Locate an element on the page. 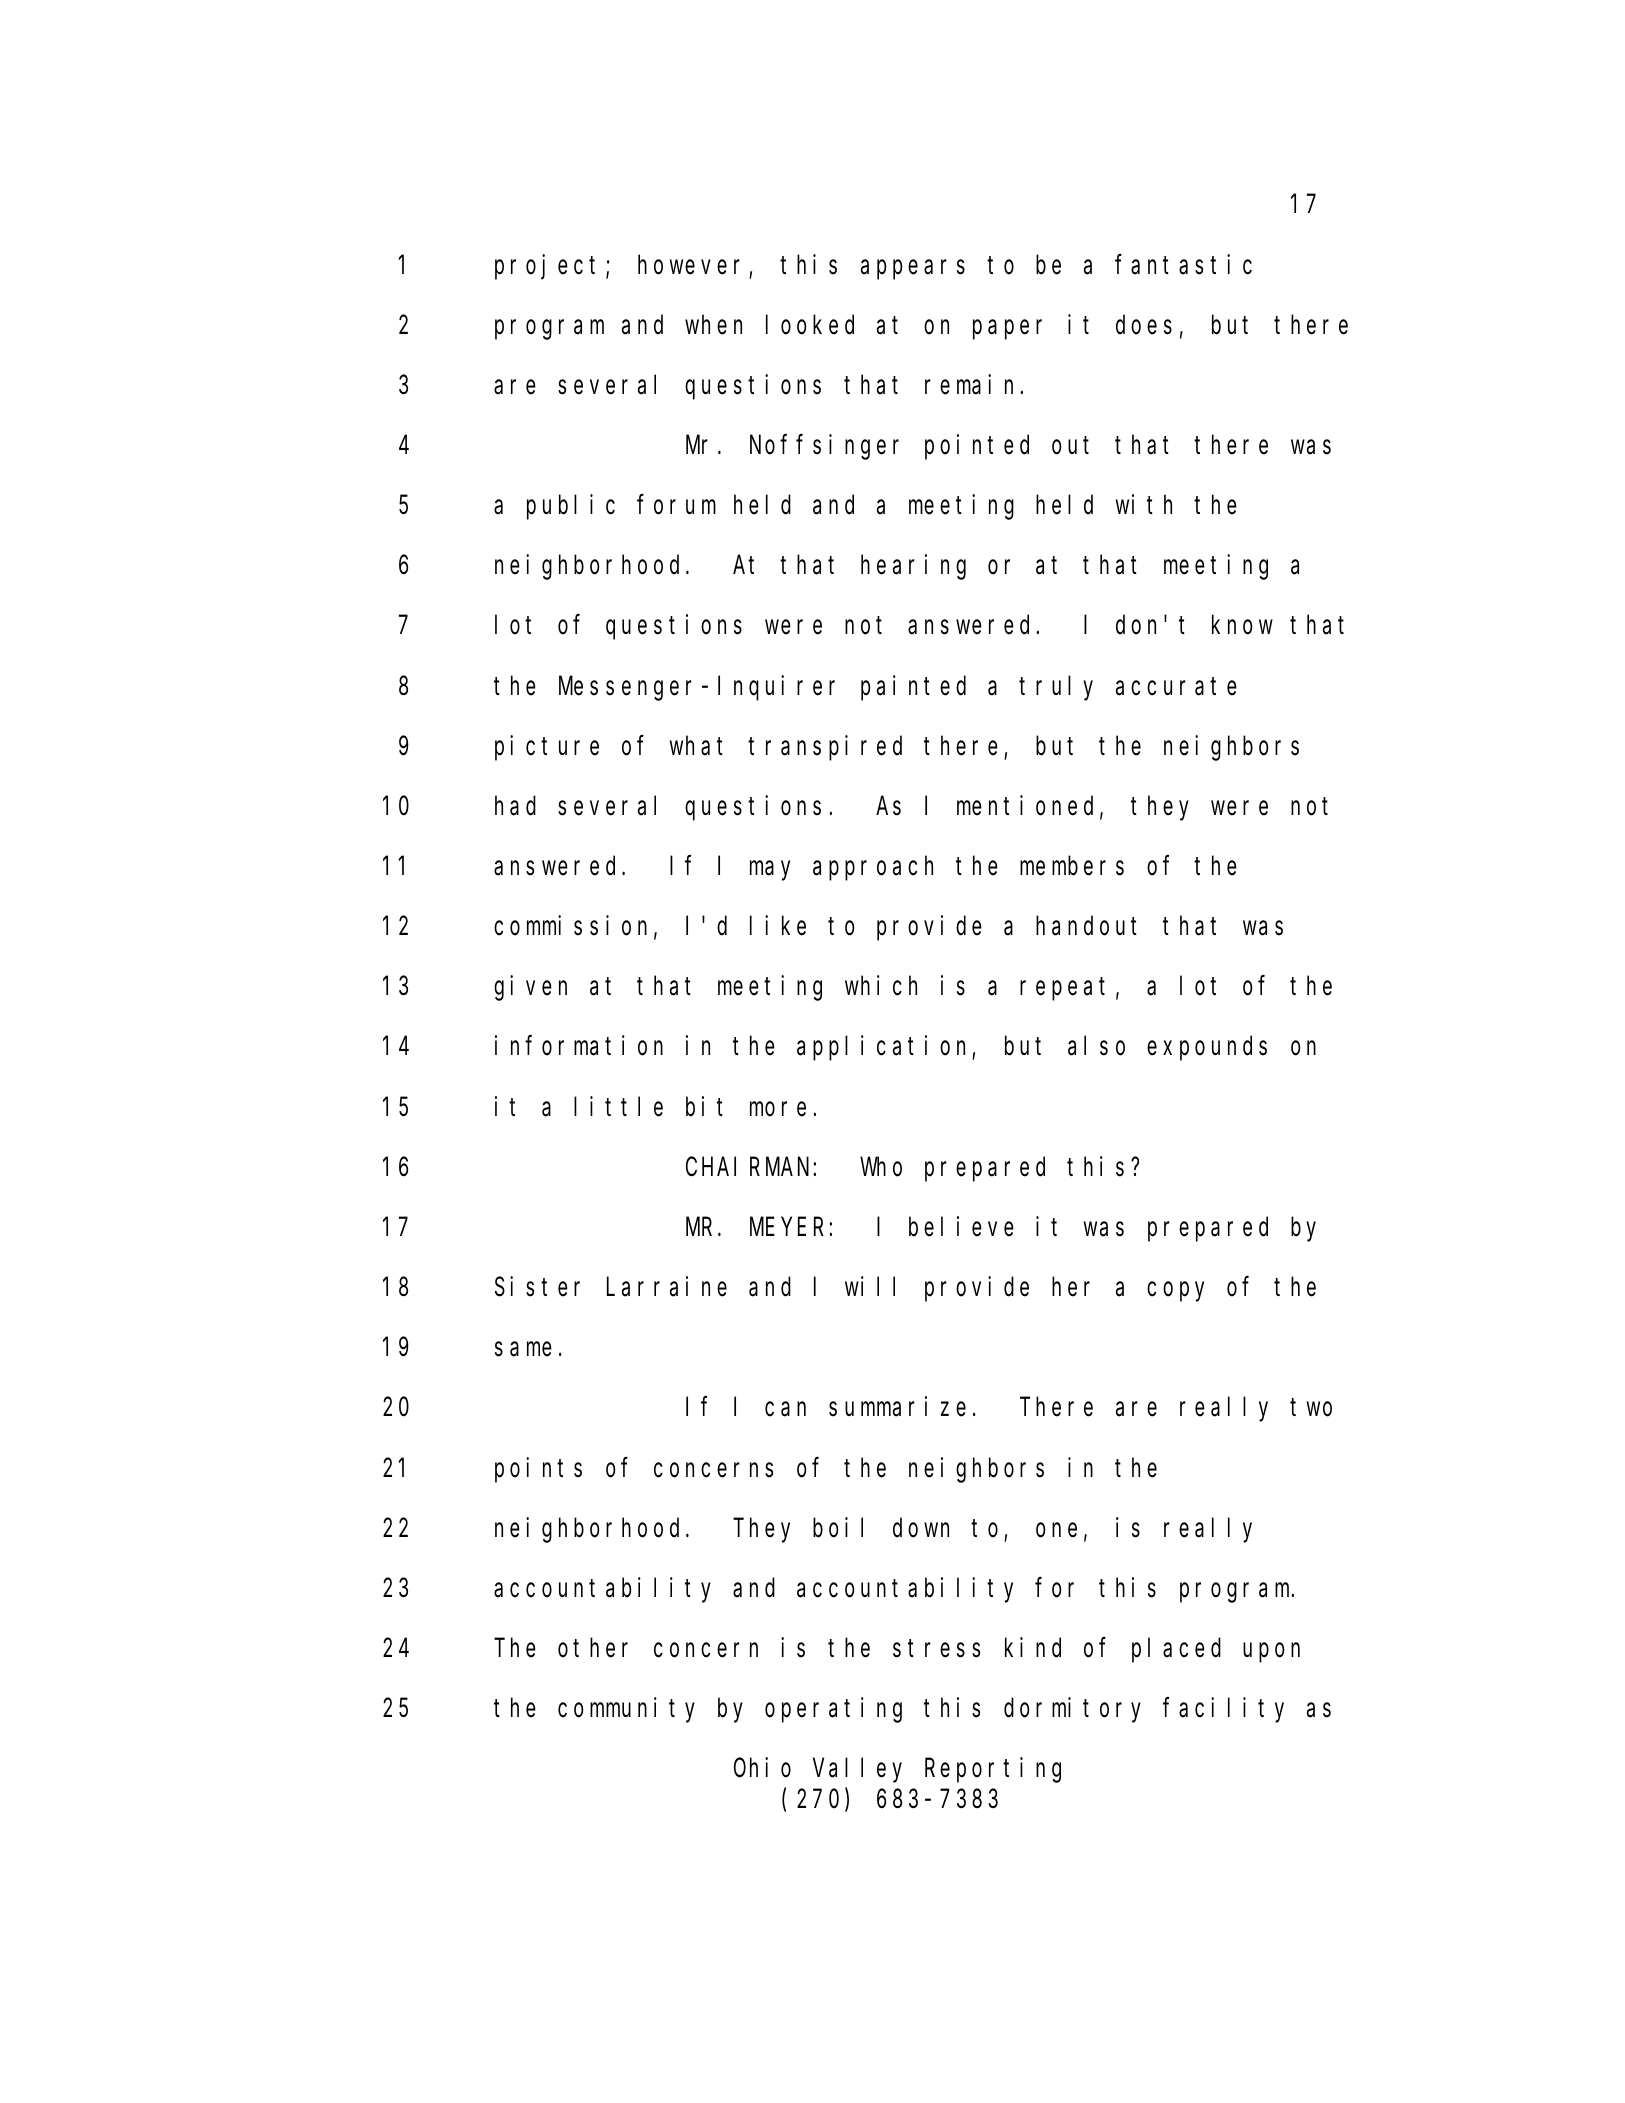 This image has width=1625, height=2103. know is located at coordinates (1242, 625).
